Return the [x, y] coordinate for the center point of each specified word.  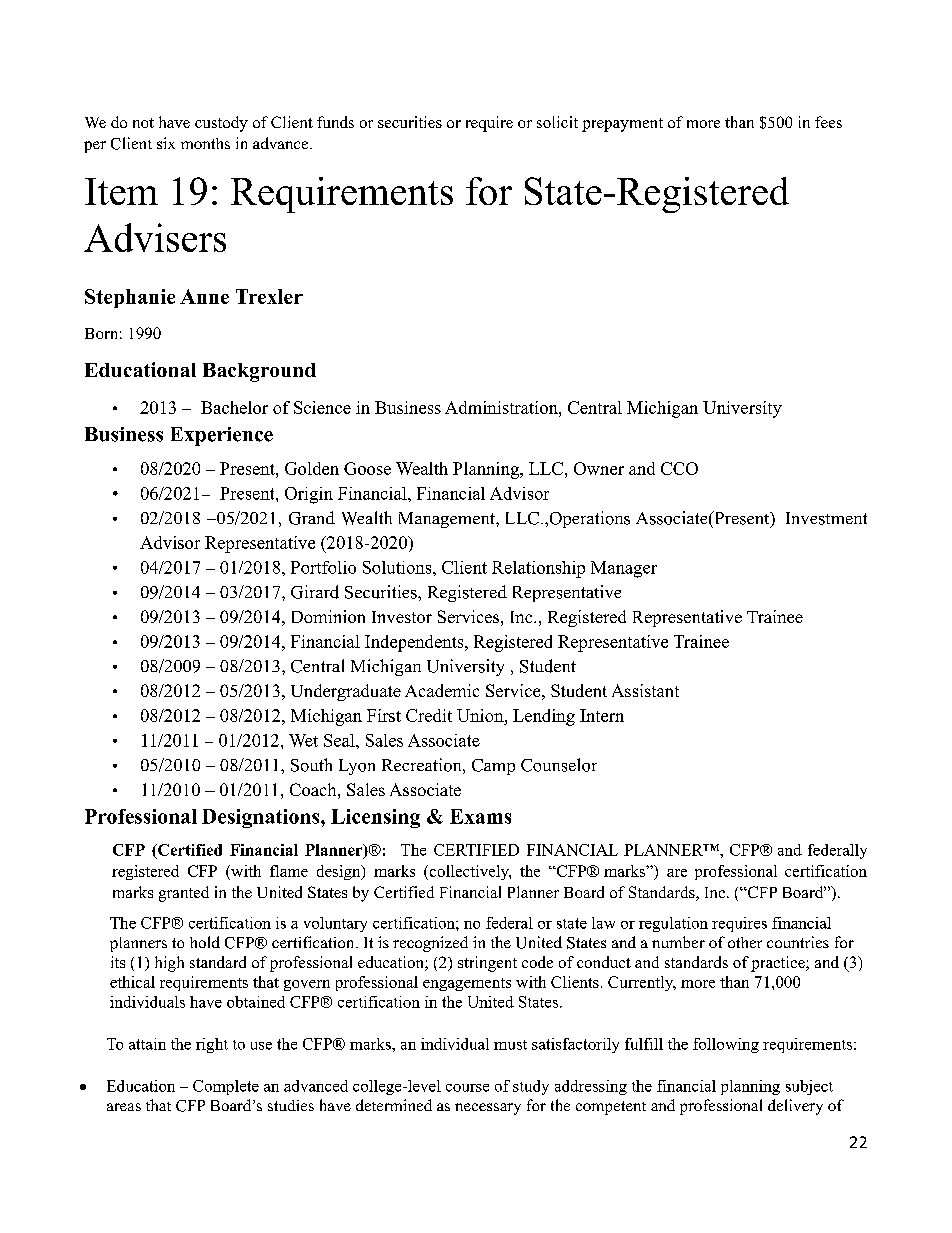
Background [259, 372]
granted [184, 894]
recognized [430, 944]
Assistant [645, 690]
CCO [679, 468]
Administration [502, 407]
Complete [226, 1087]
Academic [442, 690]
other [745, 942]
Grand [312, 518]
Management [448, 520]
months [205, 143]
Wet [303, 740]
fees [828, 122]
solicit [557, 122]
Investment [826, 518]
